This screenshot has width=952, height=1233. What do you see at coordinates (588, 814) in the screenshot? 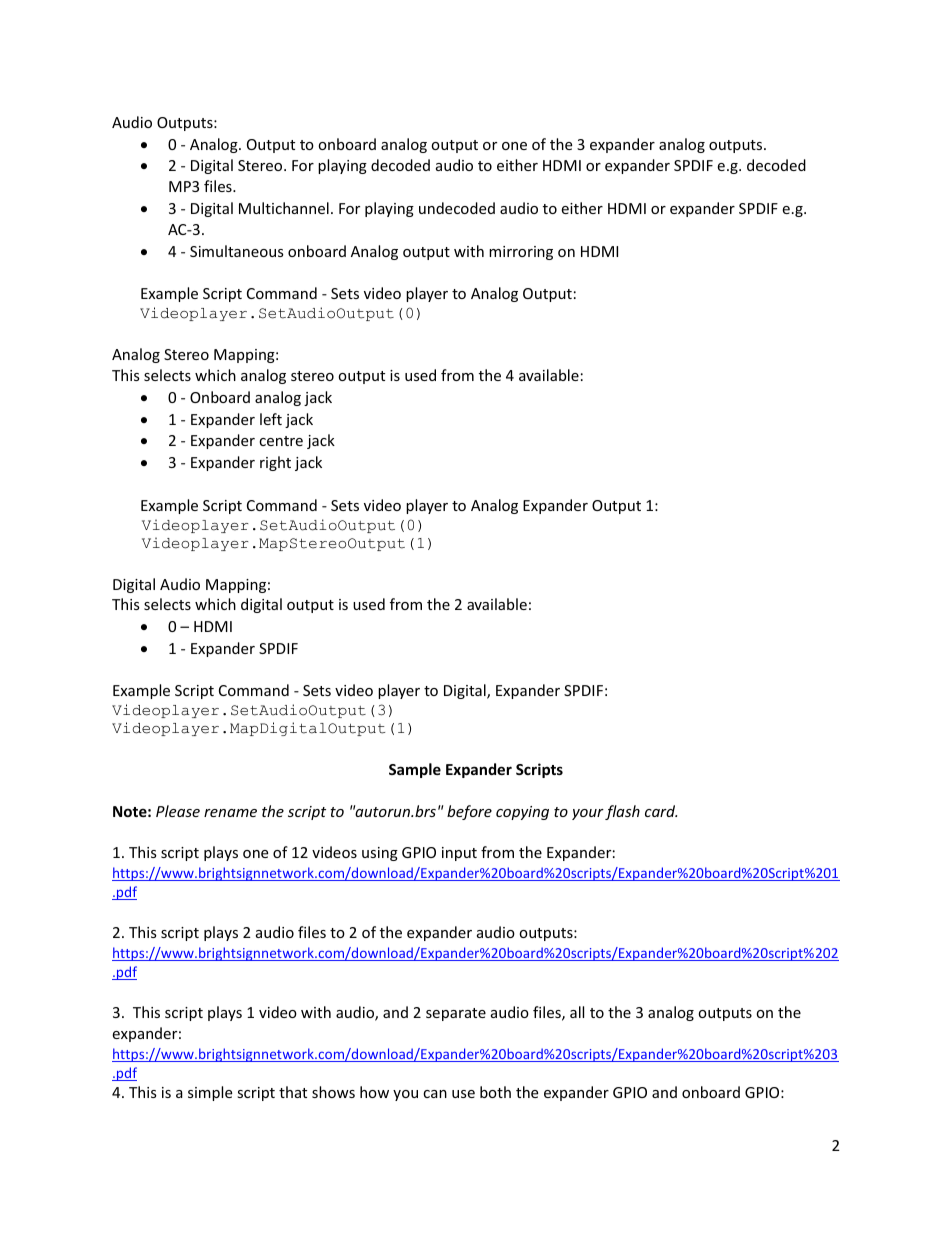
I see `your` at bounding box center [588, 814].
